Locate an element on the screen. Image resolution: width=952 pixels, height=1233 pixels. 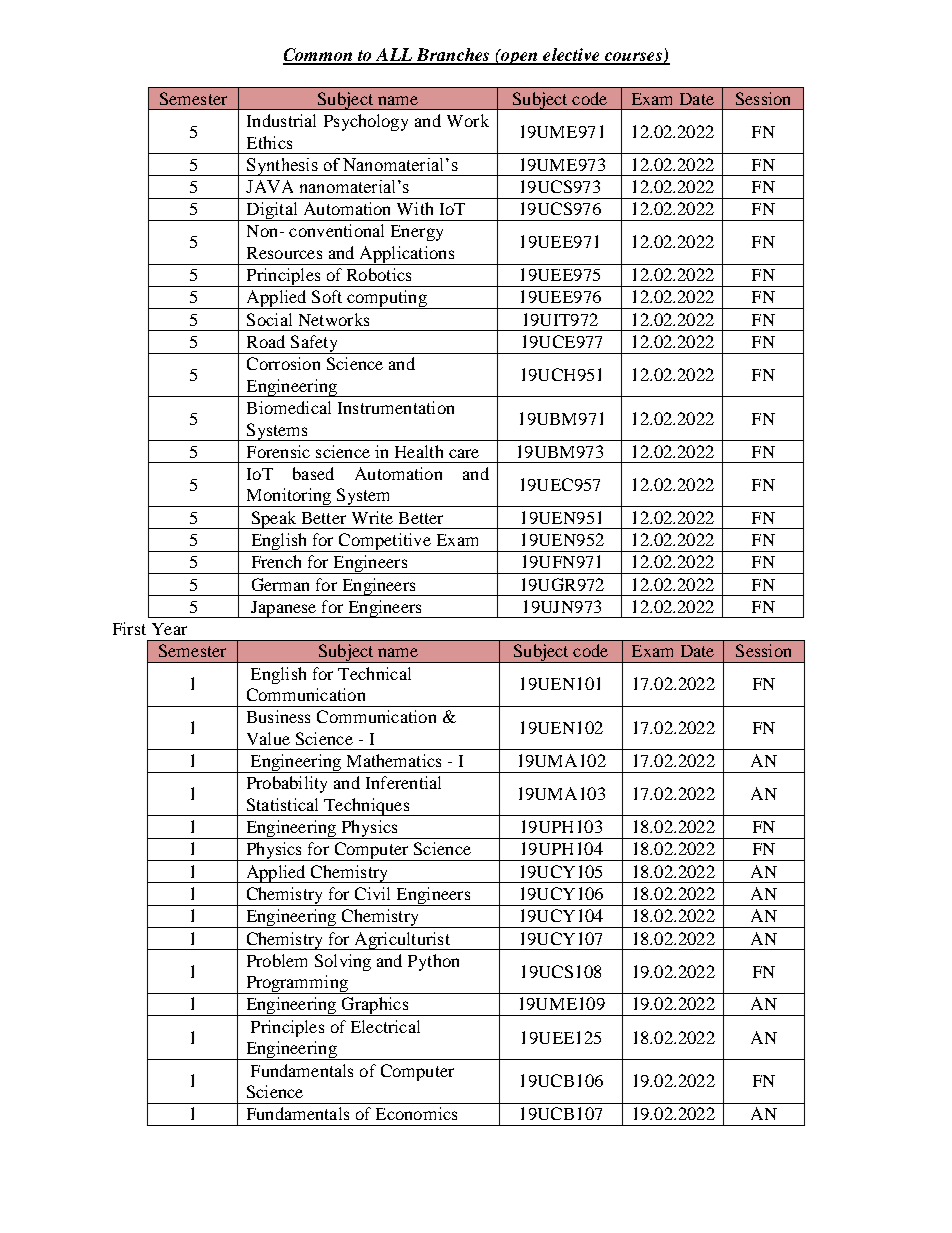
Programming is located at coordinates (297, 984).
